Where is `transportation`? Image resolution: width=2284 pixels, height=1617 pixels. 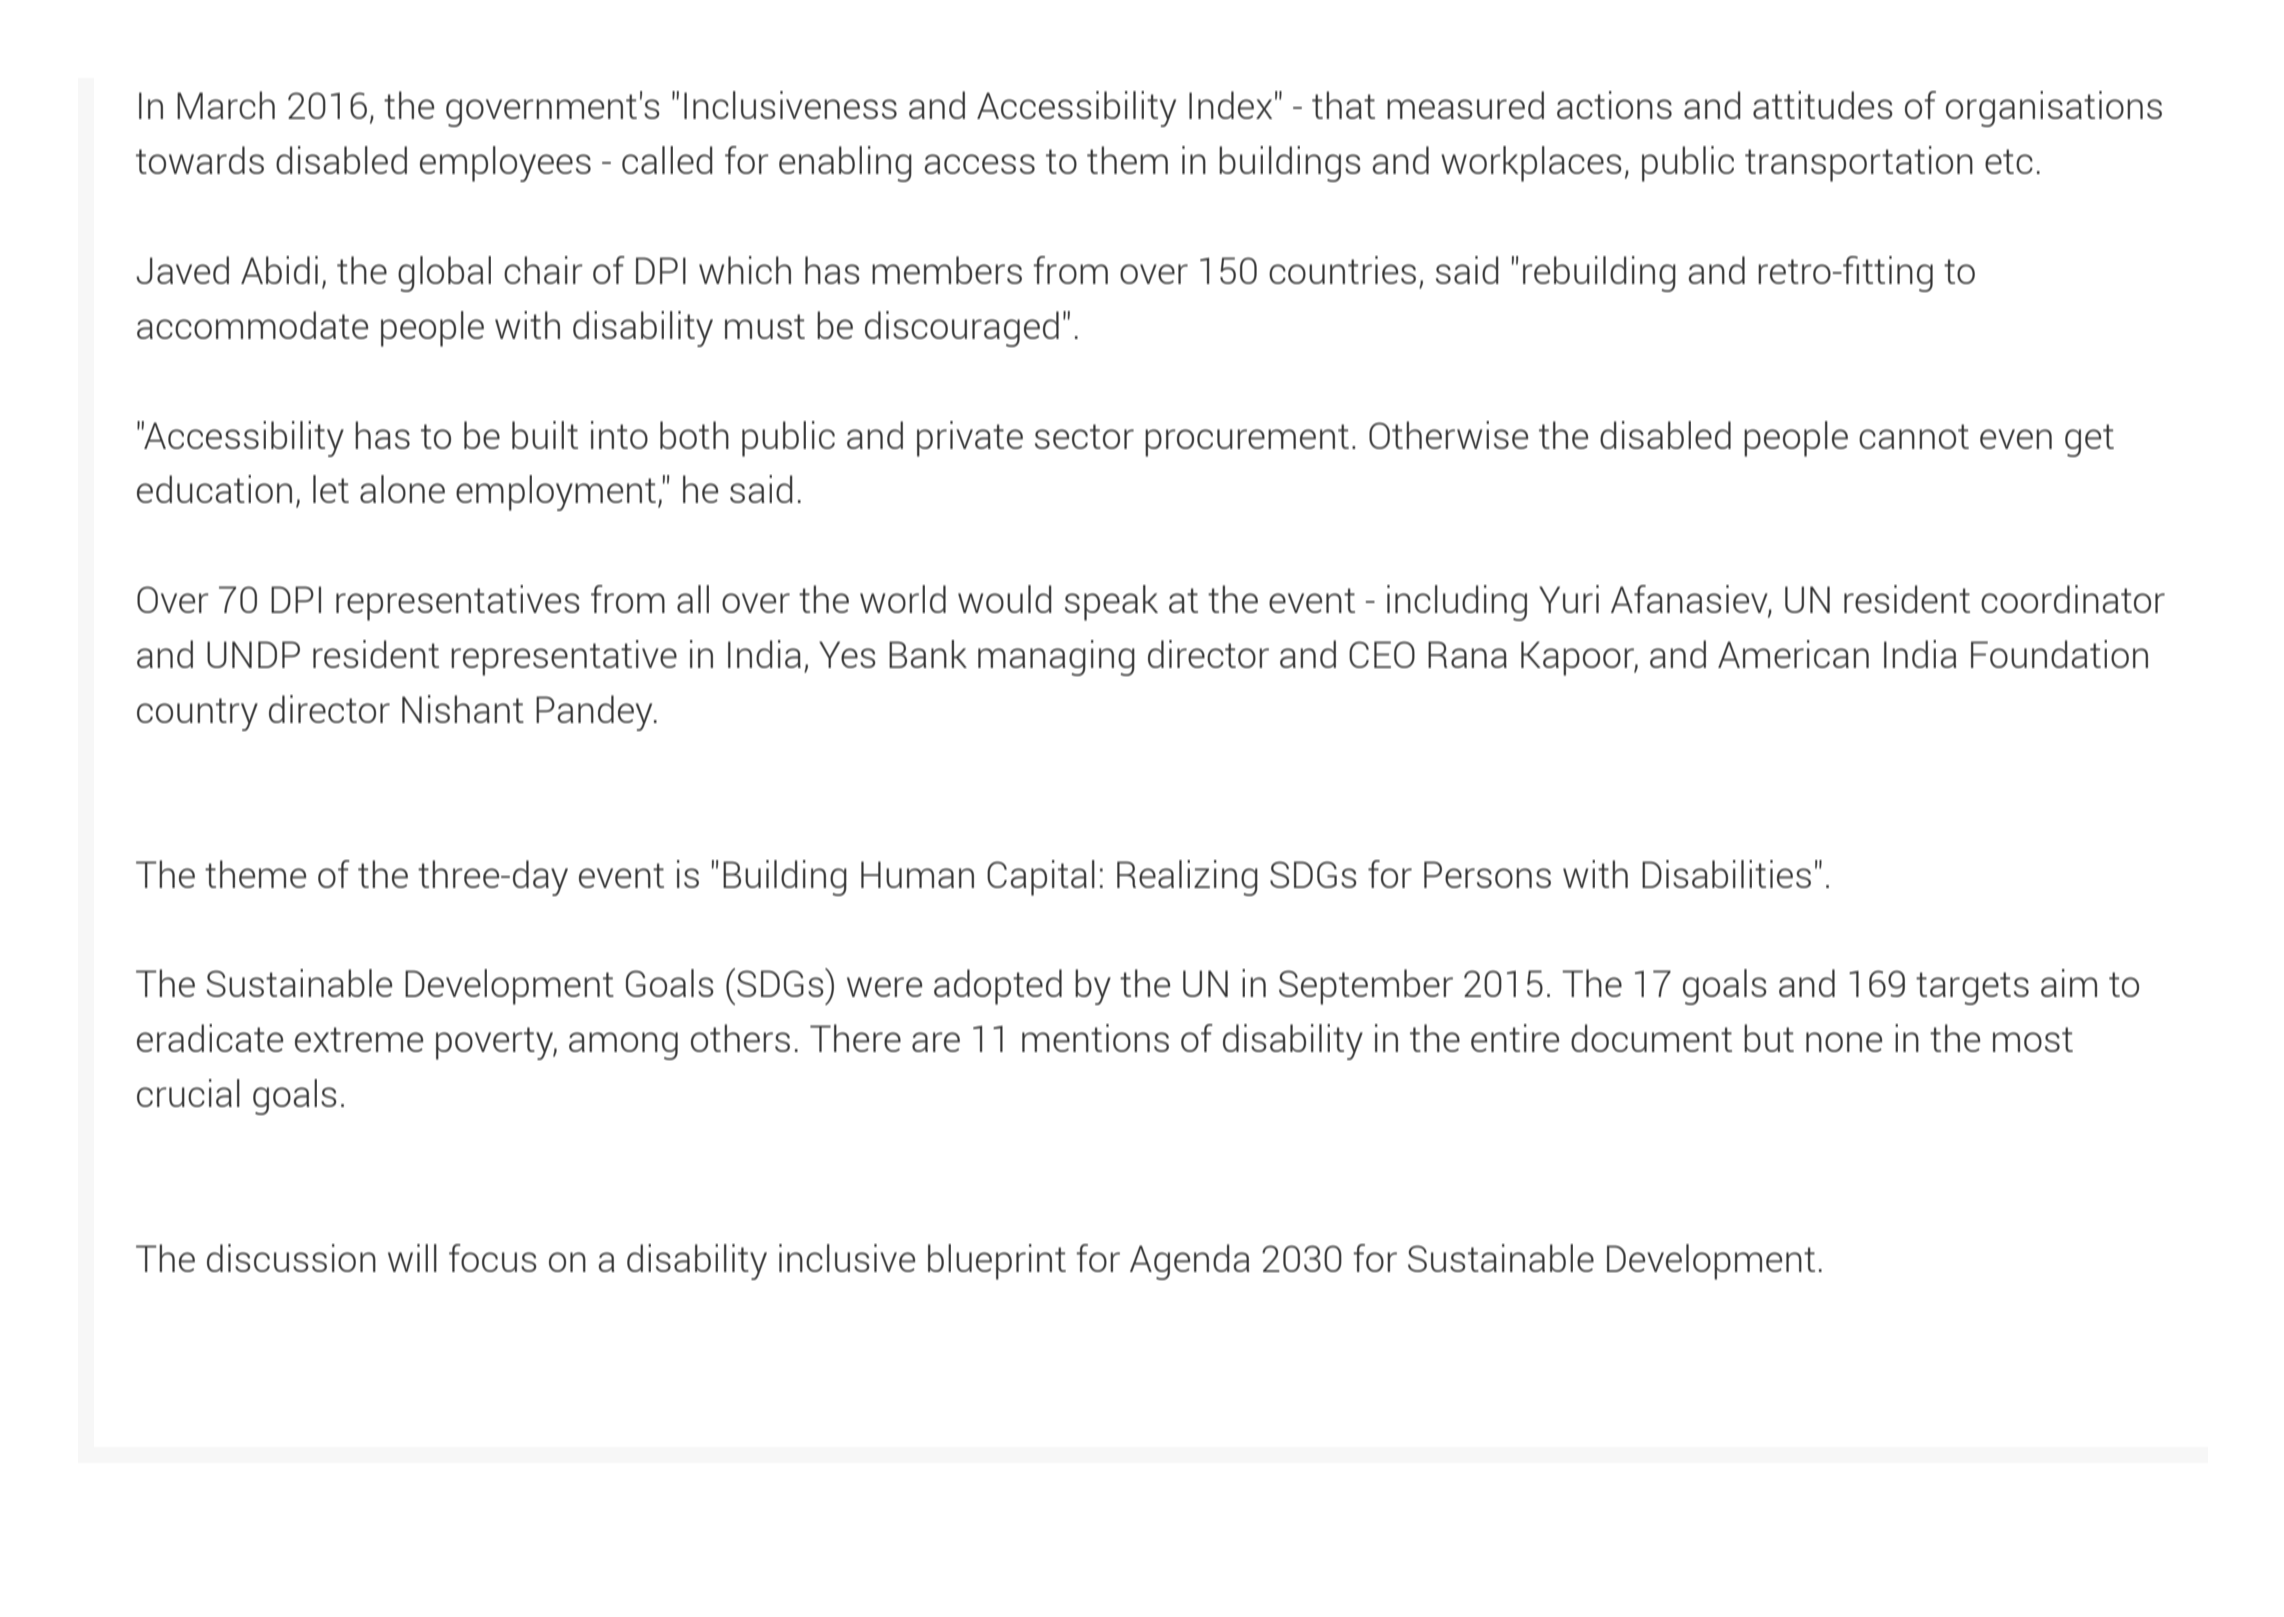
transportation is located at coordinates (1859, 164).
